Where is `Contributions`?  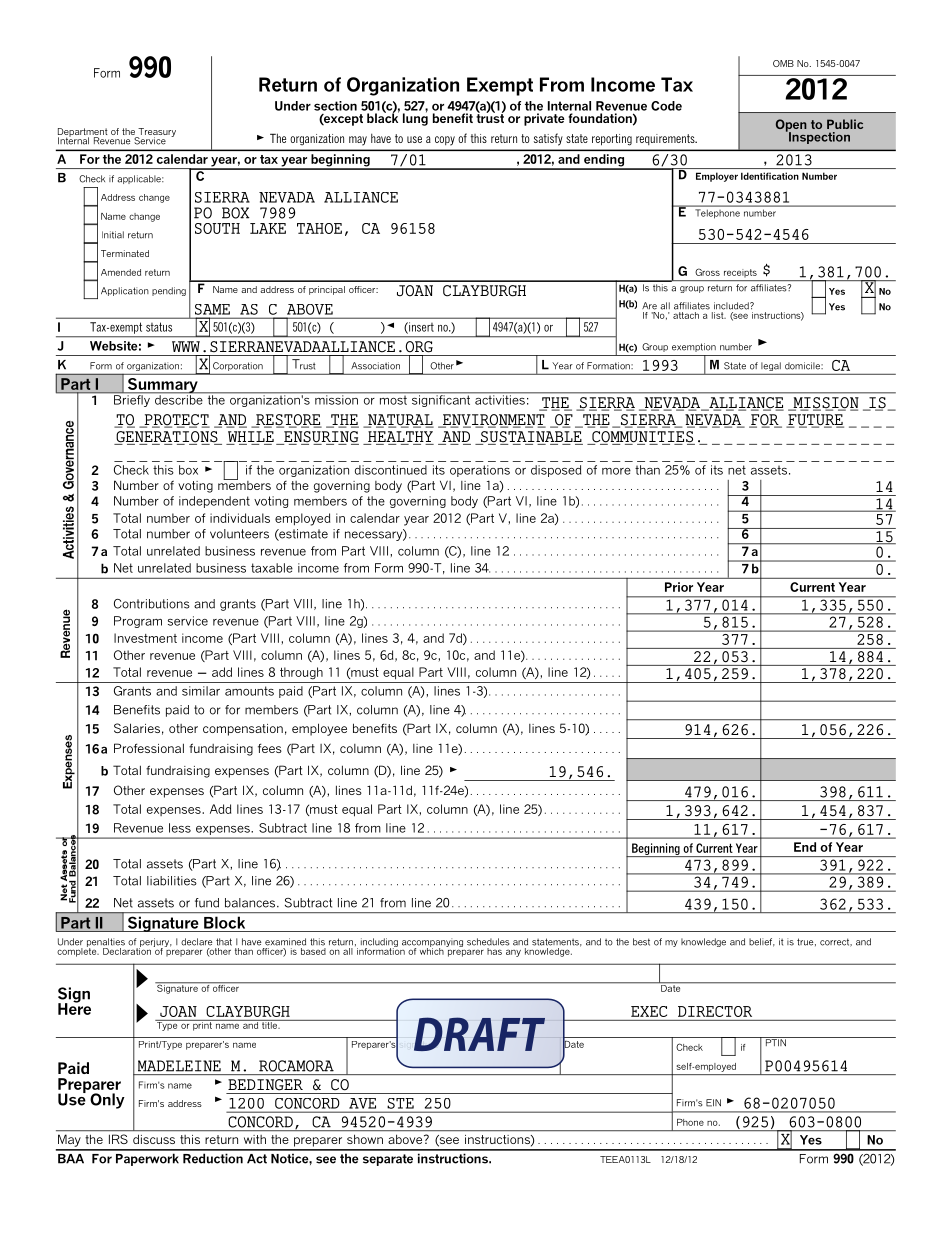
Contributions is located at coordinates (152, 604).
